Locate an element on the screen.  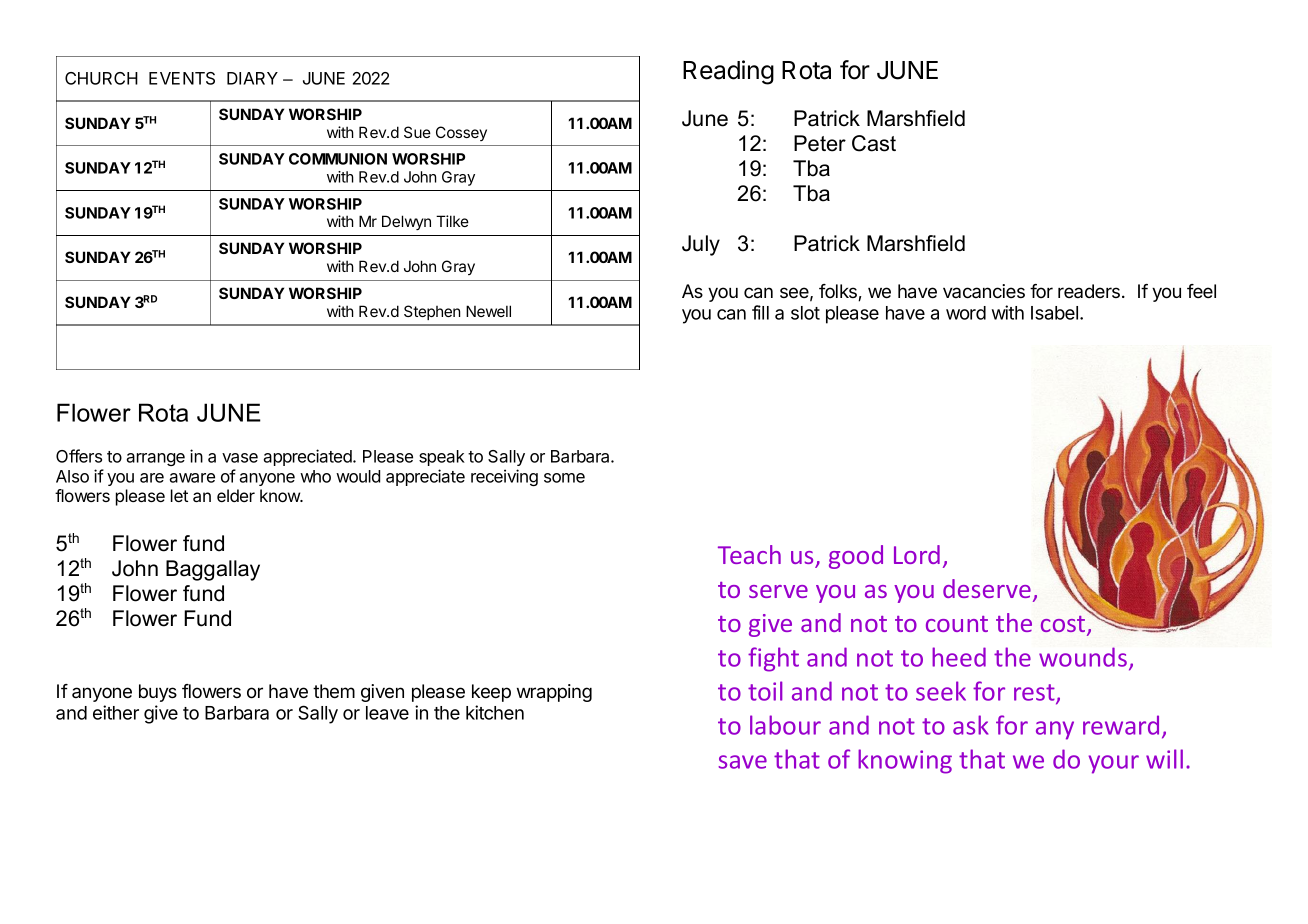
elder is located at coordinates (236, 495).
